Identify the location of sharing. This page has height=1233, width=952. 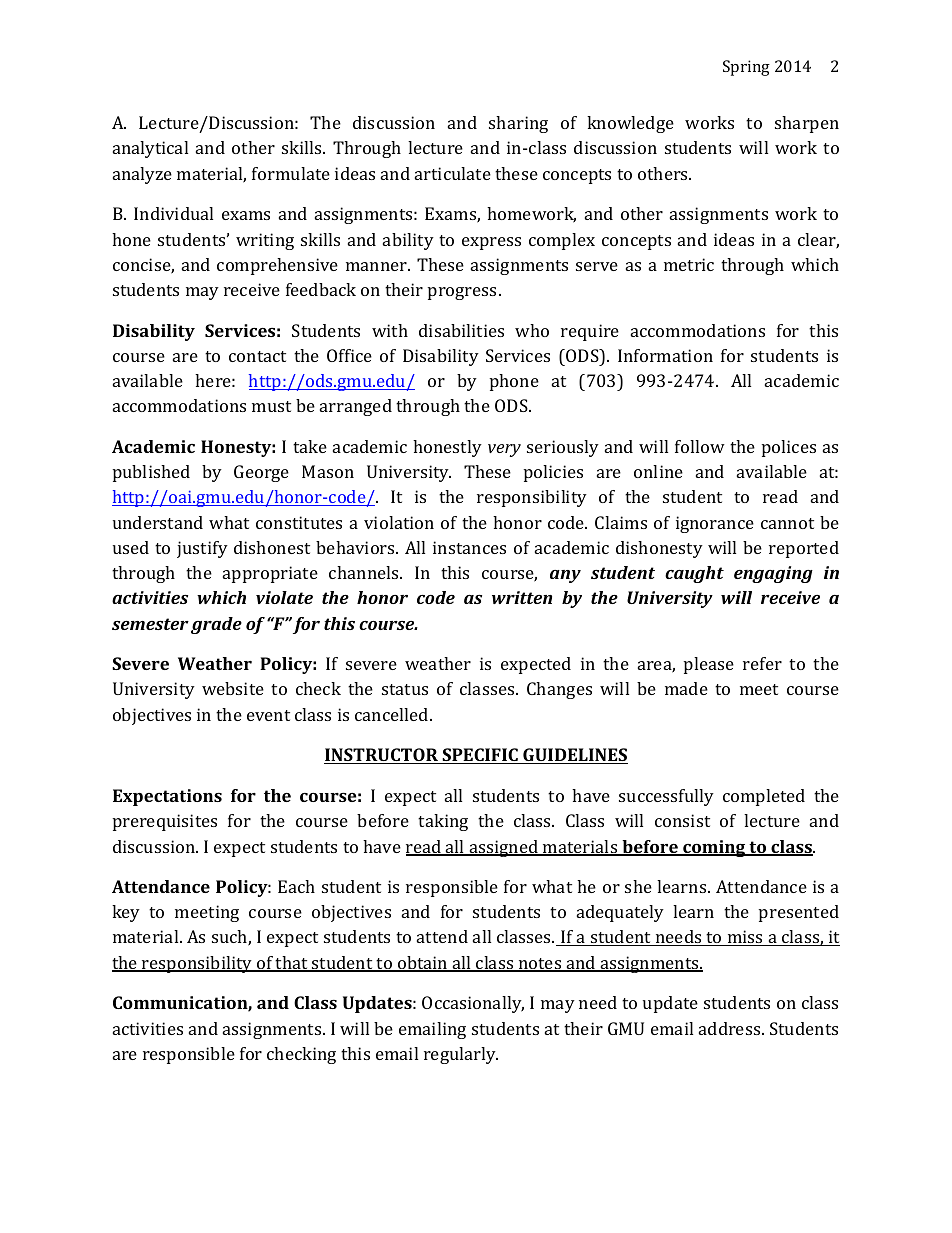
(518, 124).
